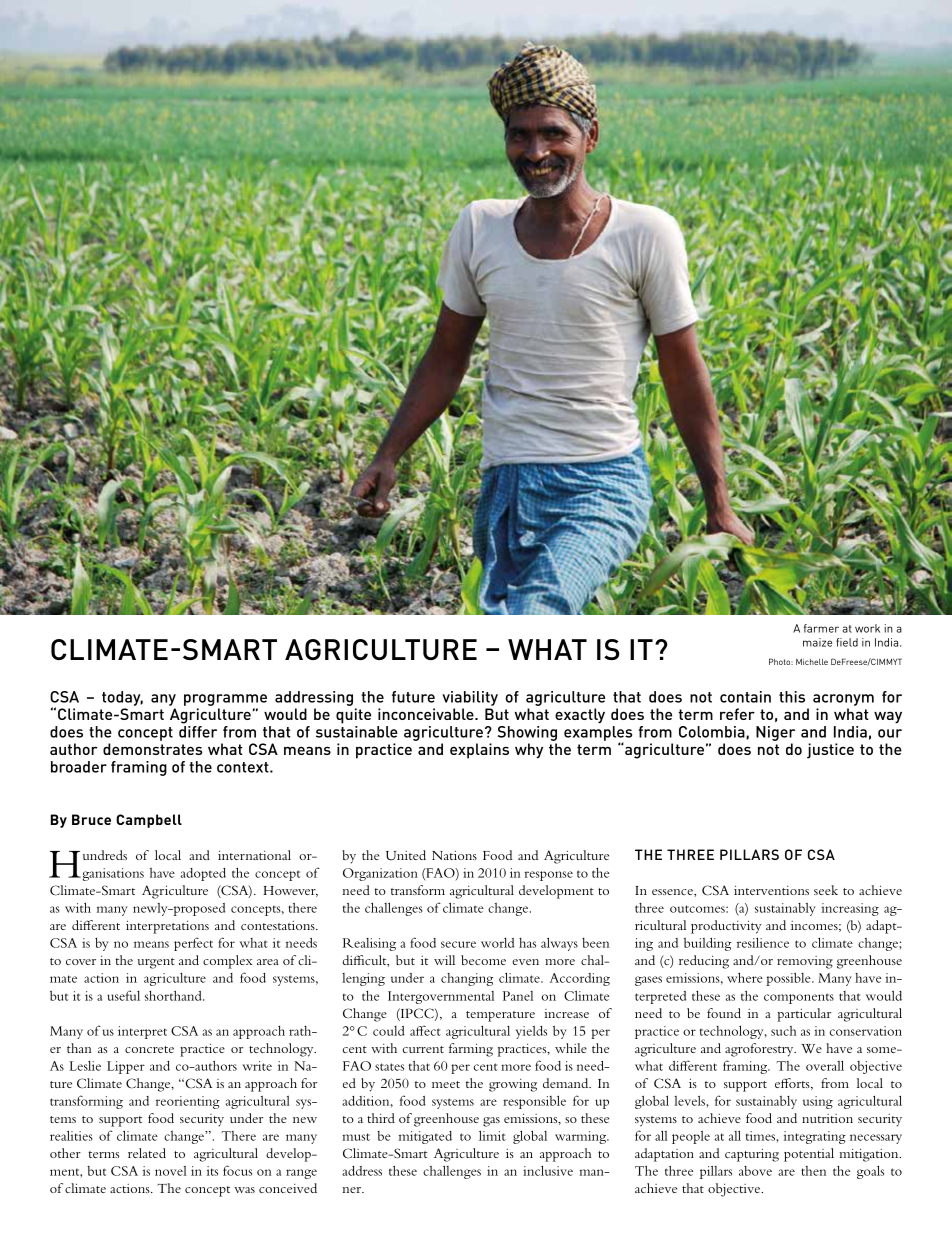  Describe the element at coordinates (497, 943) in the image. I see `world` at that location.
